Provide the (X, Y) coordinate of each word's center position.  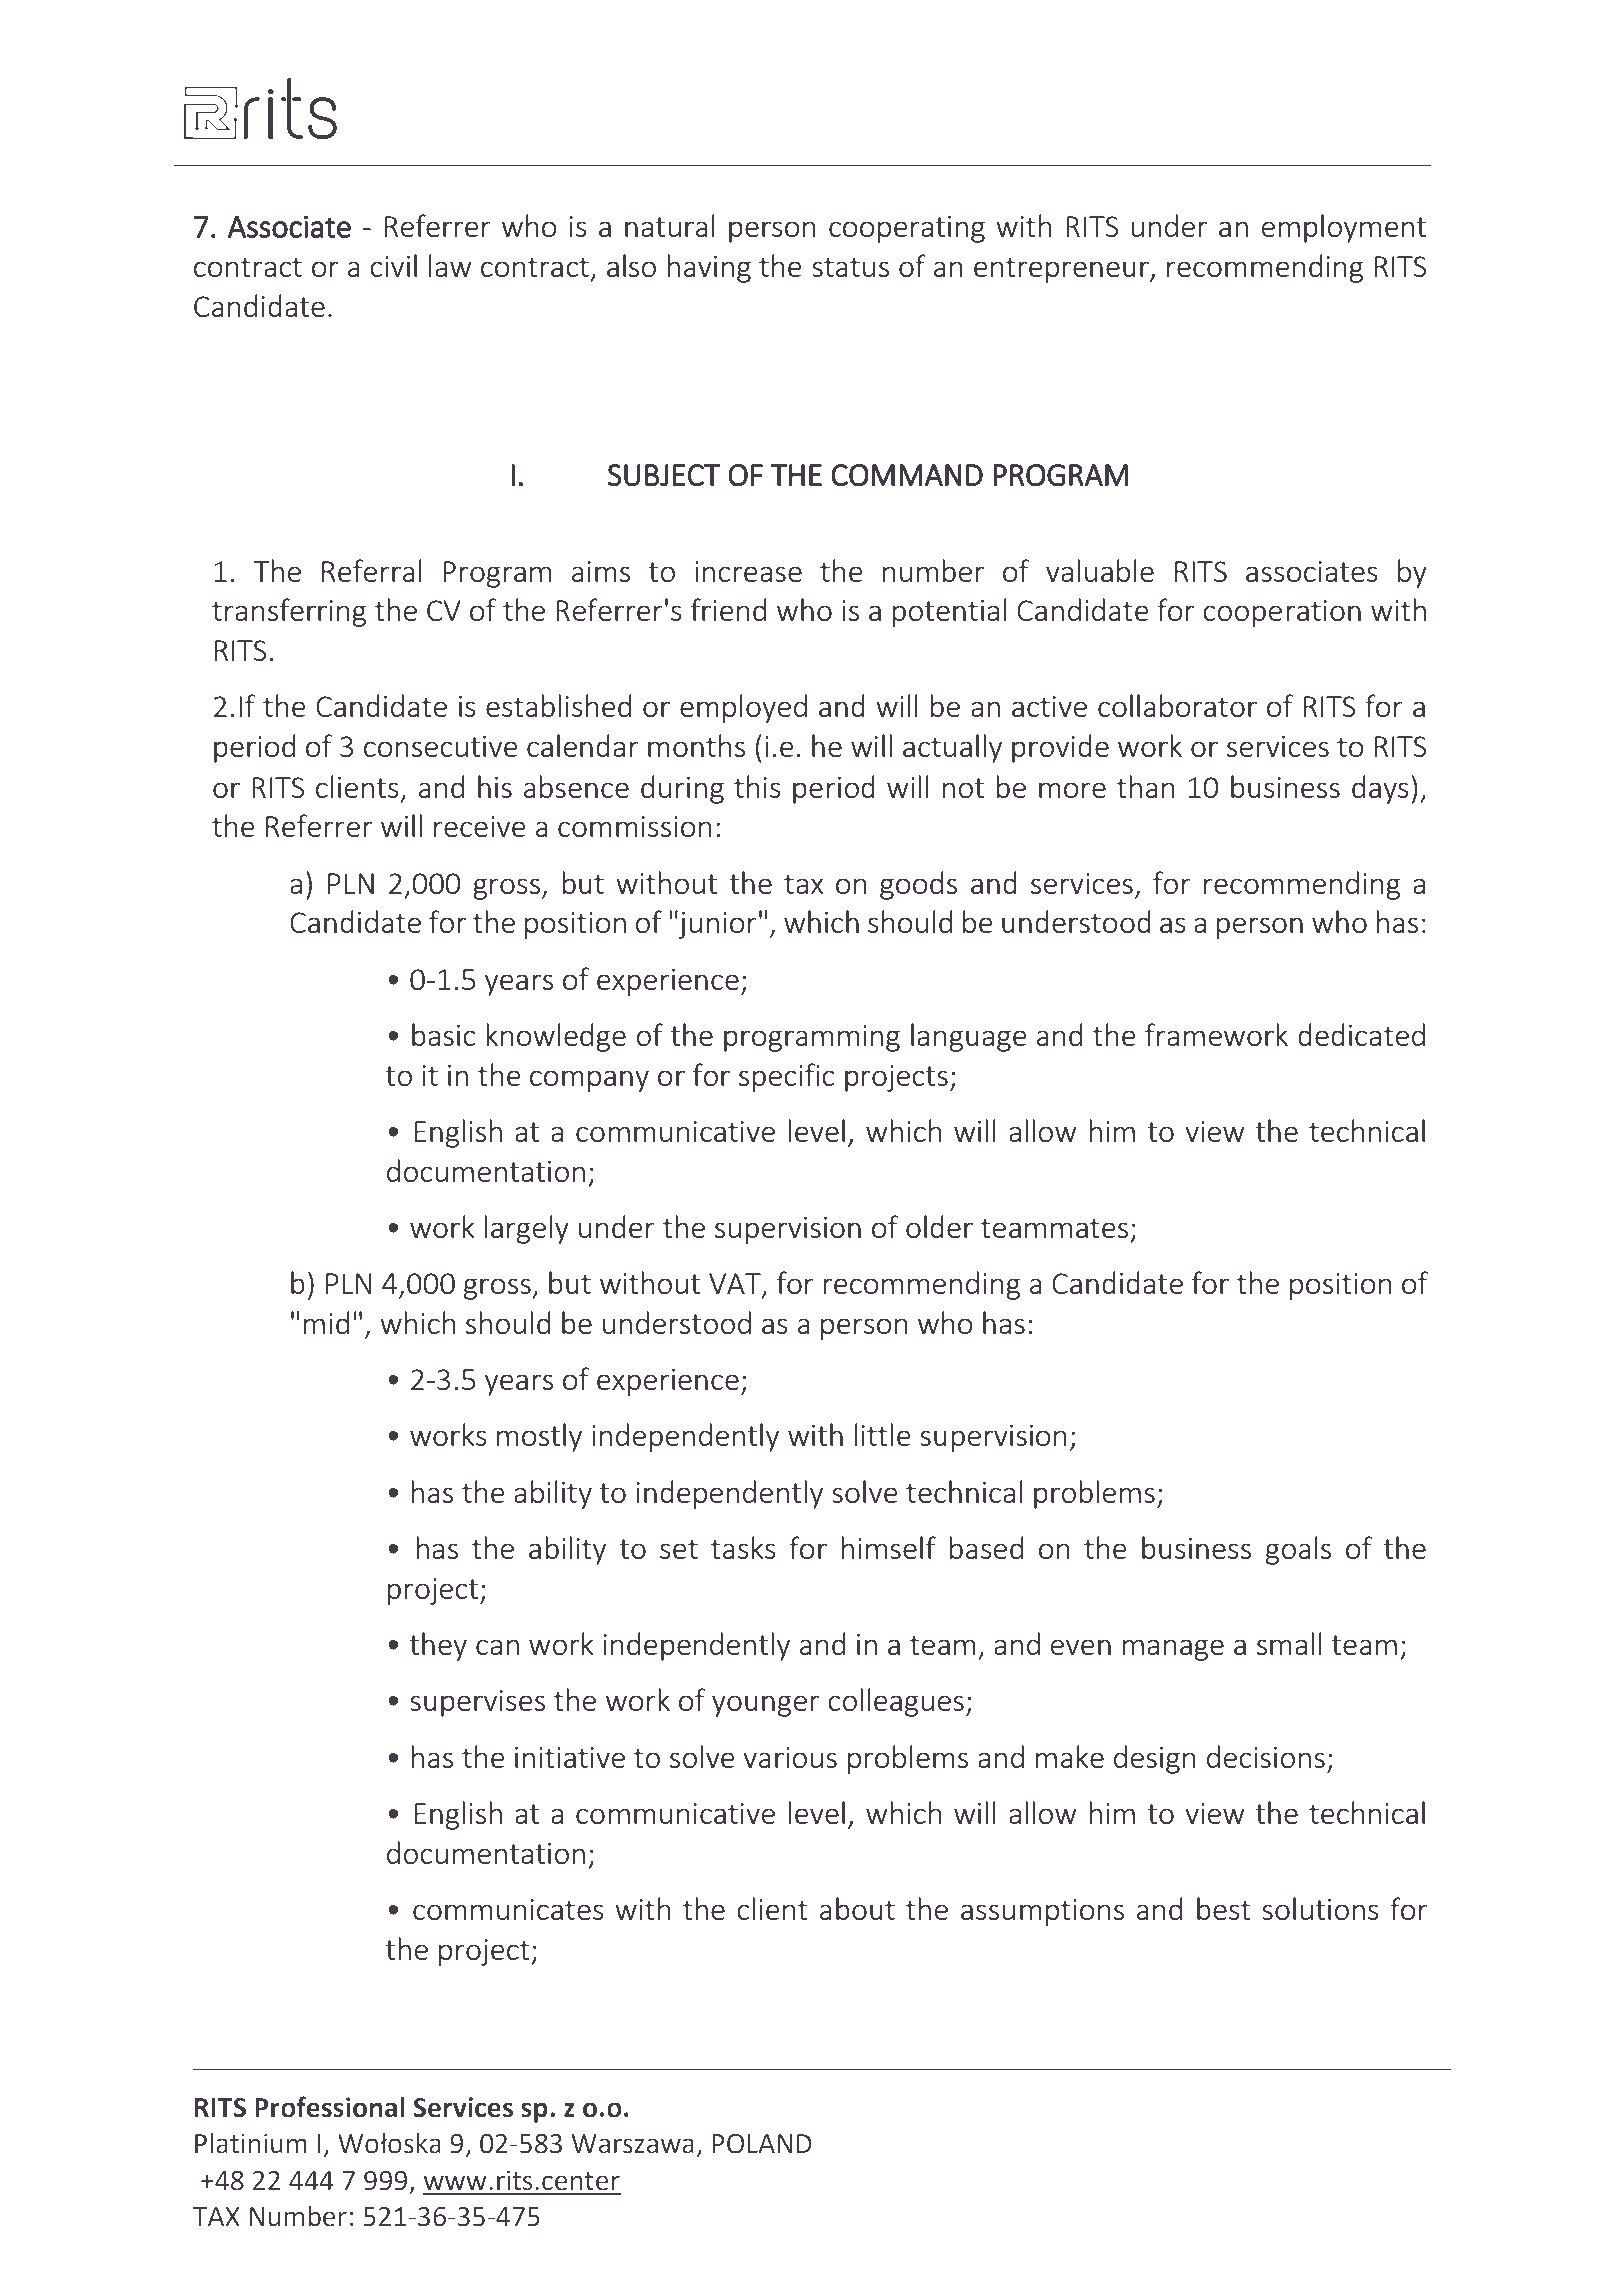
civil (394, 265)
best (1224, 1908)
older (939, 1226)
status (850, 267)
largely (527, 1229)
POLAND (762, 2144)
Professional (329, 2107)
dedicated (1361, 1034)
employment (1344, 228)
